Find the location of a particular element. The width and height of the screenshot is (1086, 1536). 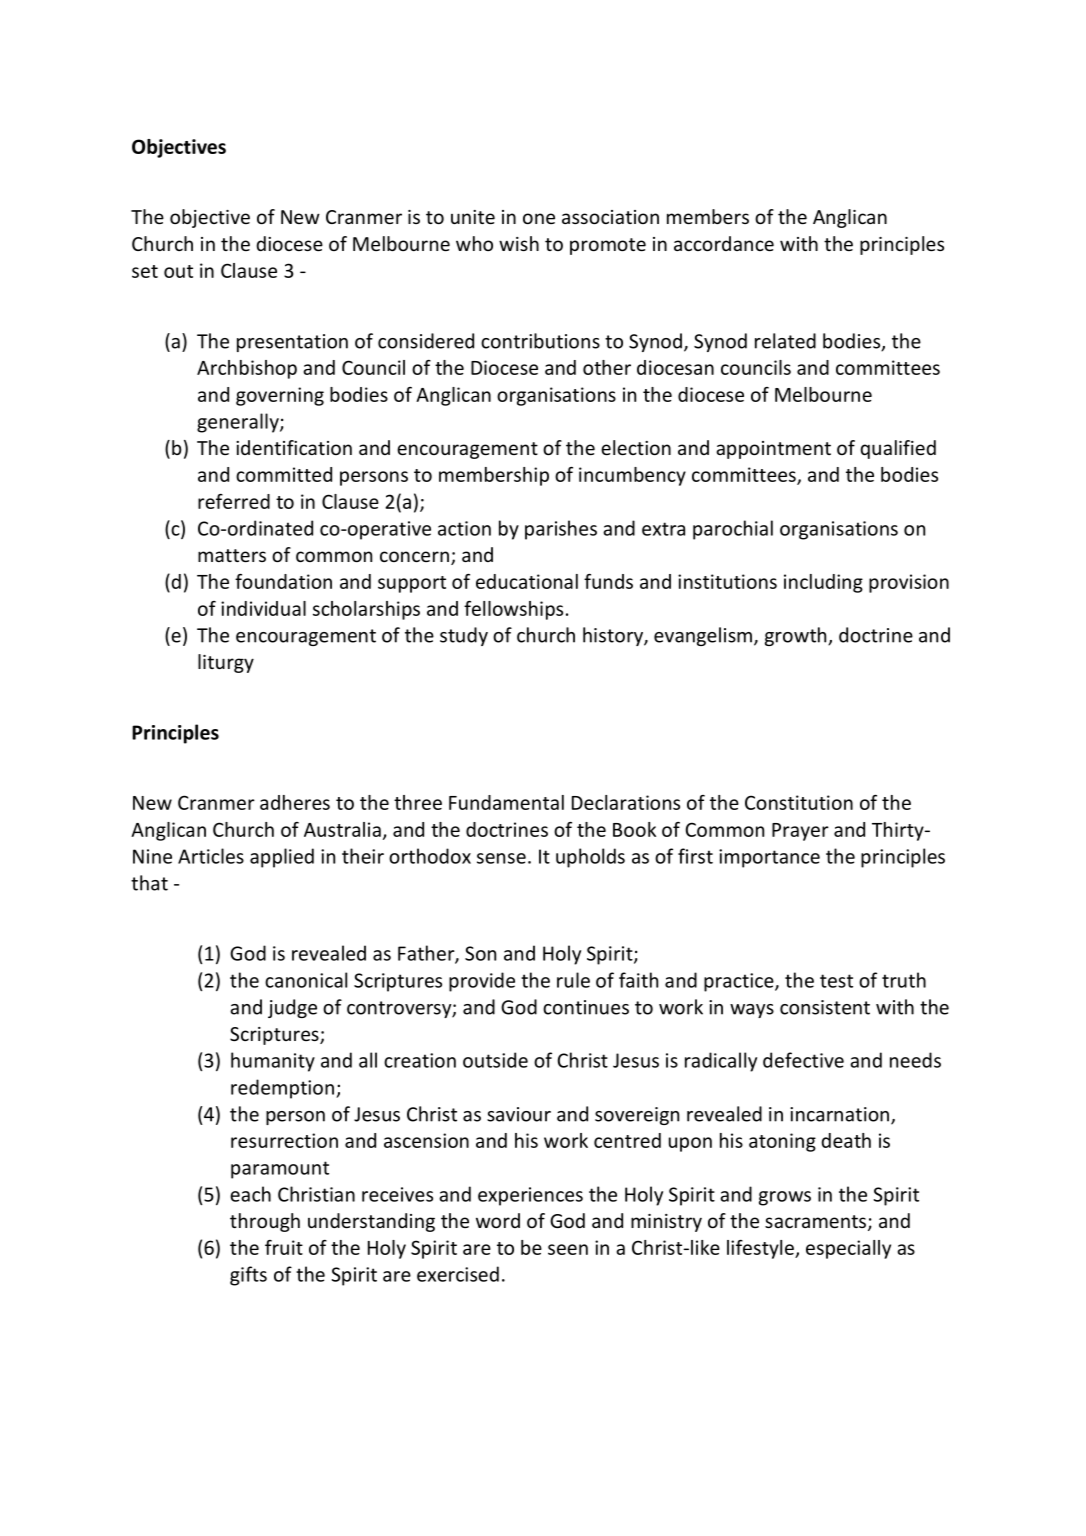

set is located at coordinates (145, 271).
